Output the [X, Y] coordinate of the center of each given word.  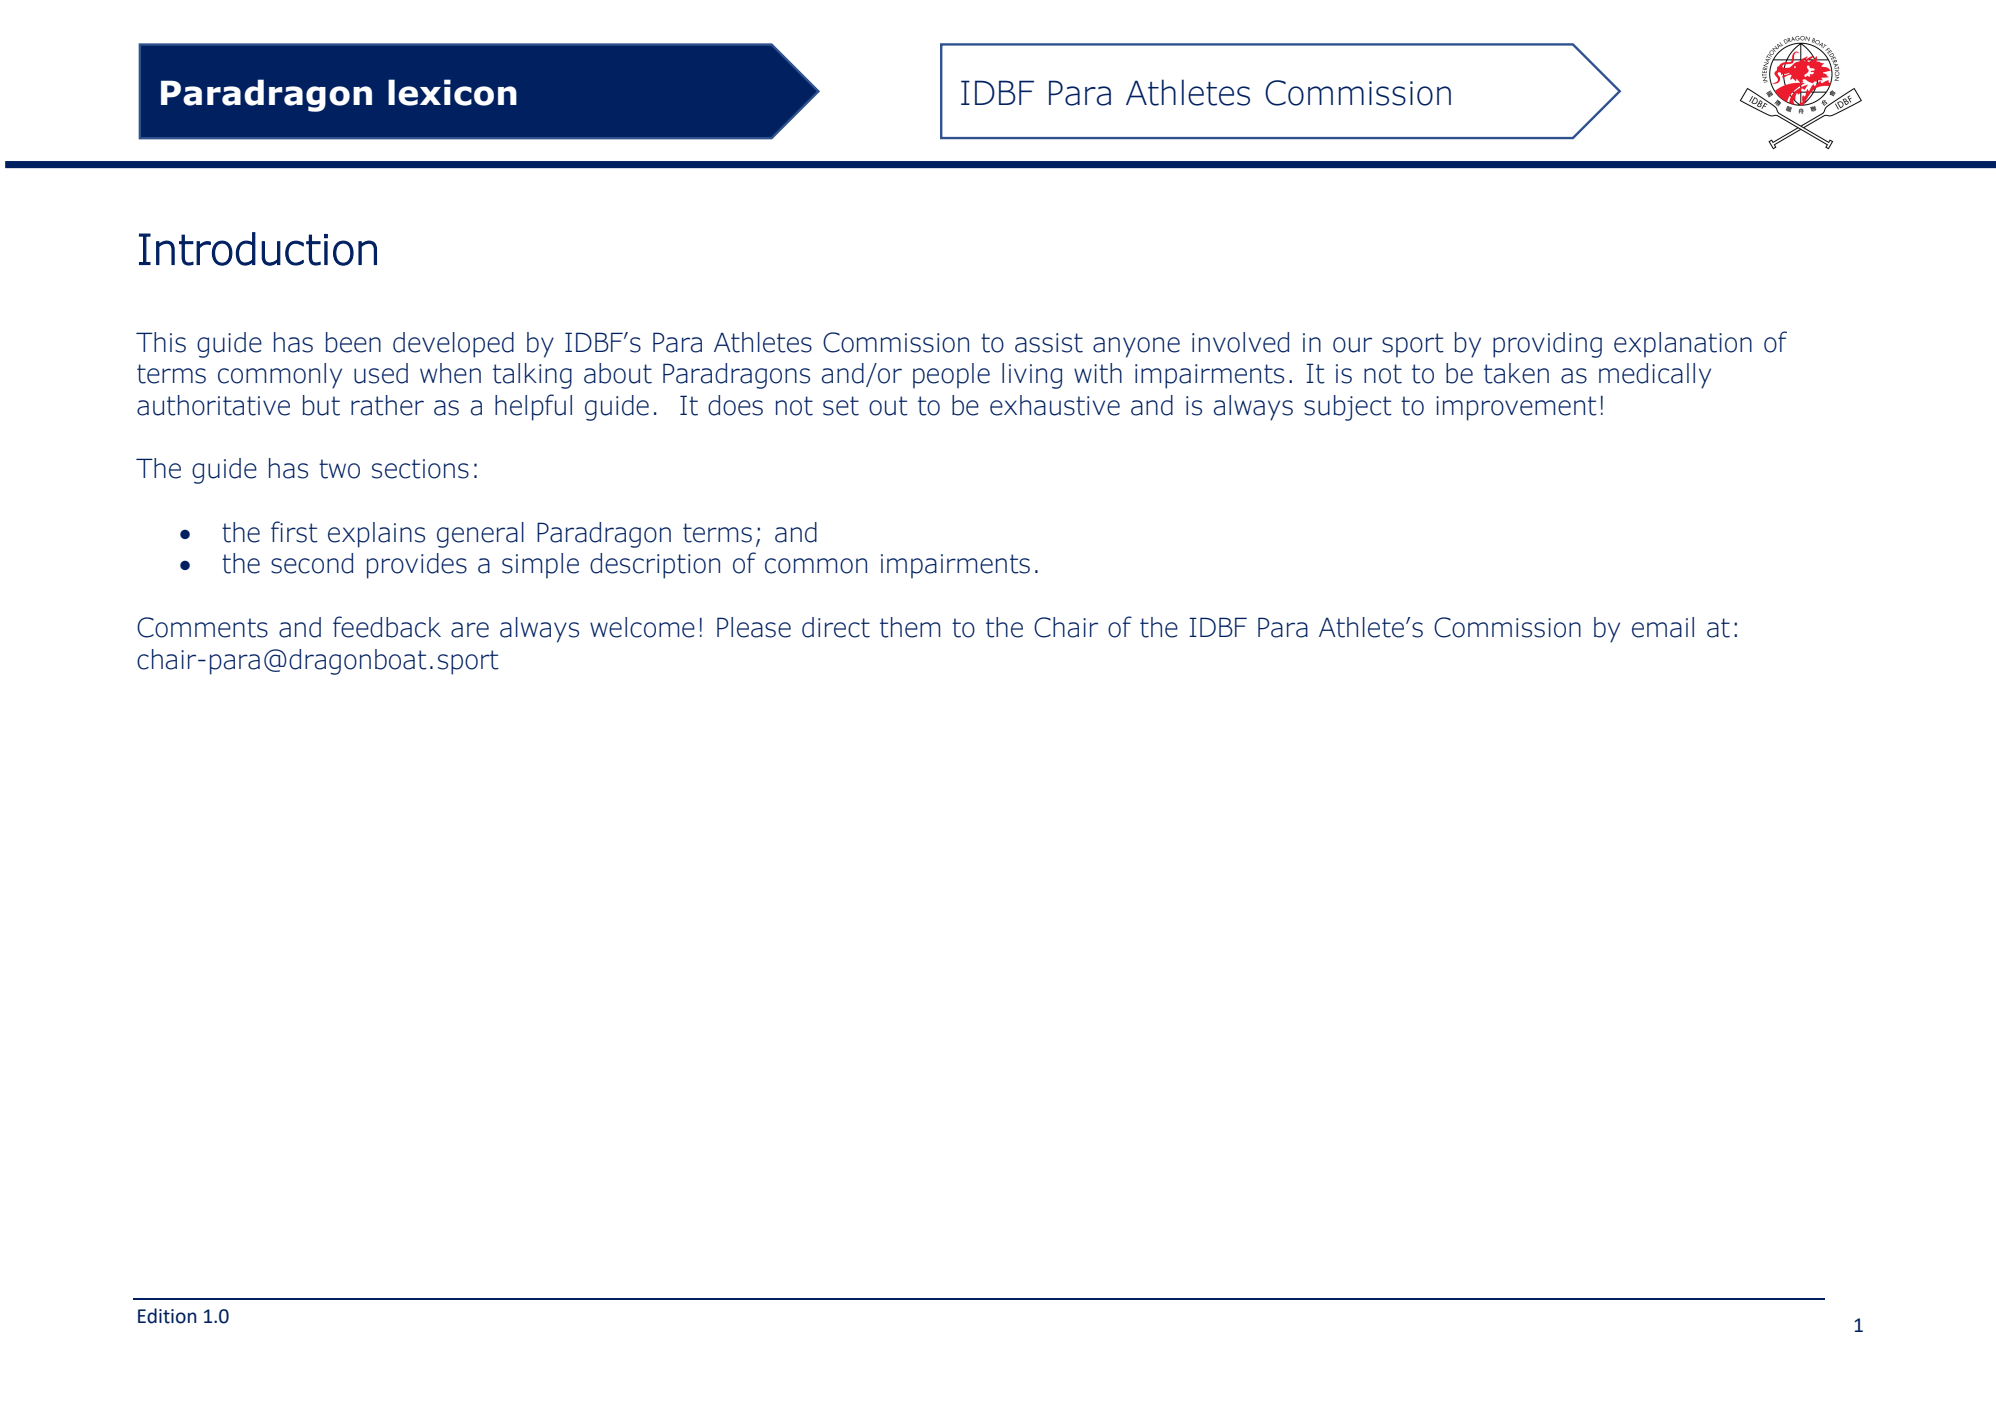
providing [1547, 345]
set [841, 406]
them [910, 627]
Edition [167, 1316]
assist [1049, 343]
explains [376, 535]
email [1663, 627]
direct [836, 627]
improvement [1516, 408]
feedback [387, 627]
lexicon [452, 92]
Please [754, 627]
